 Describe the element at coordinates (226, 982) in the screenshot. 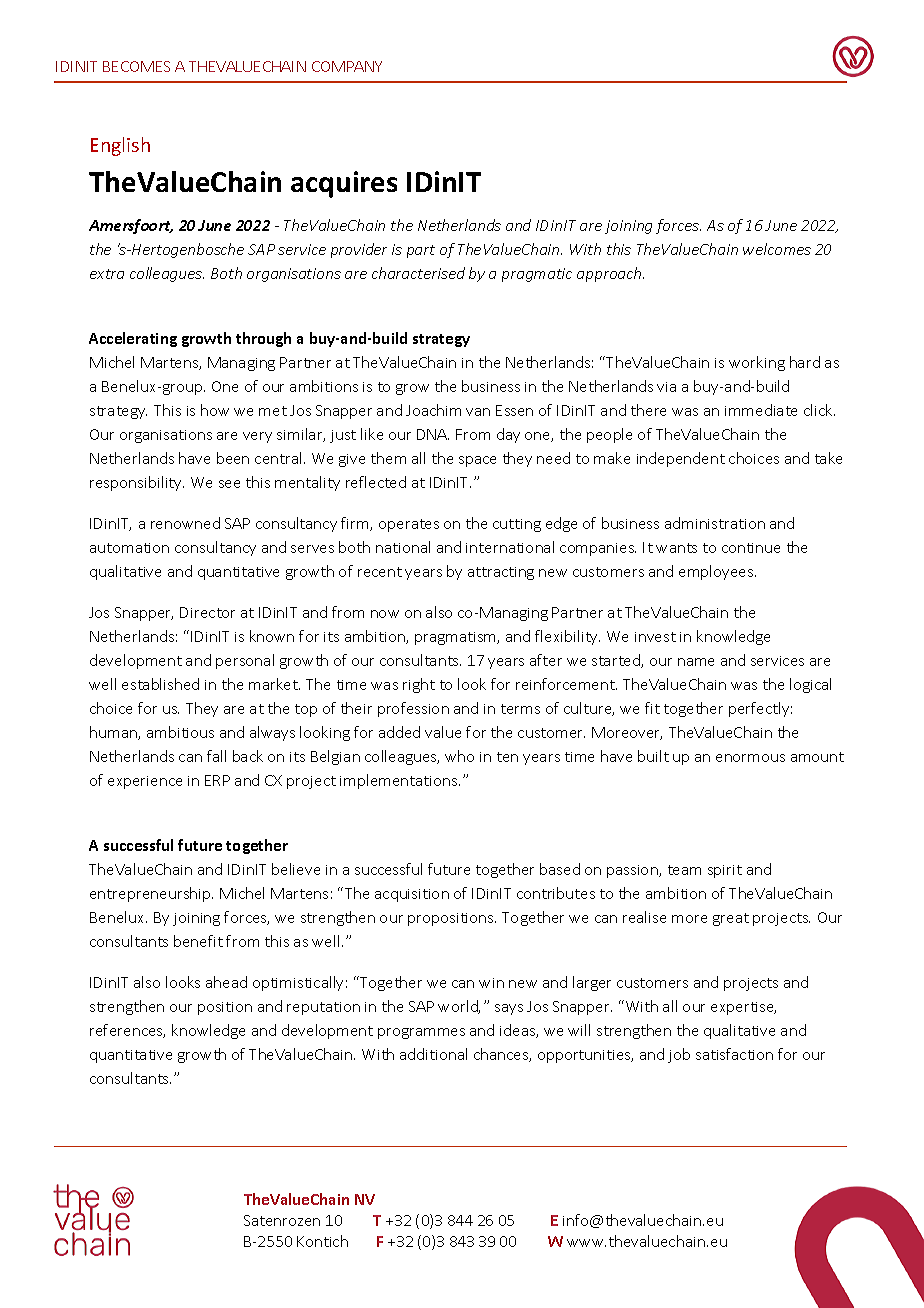

I see `ahead` at that location.
